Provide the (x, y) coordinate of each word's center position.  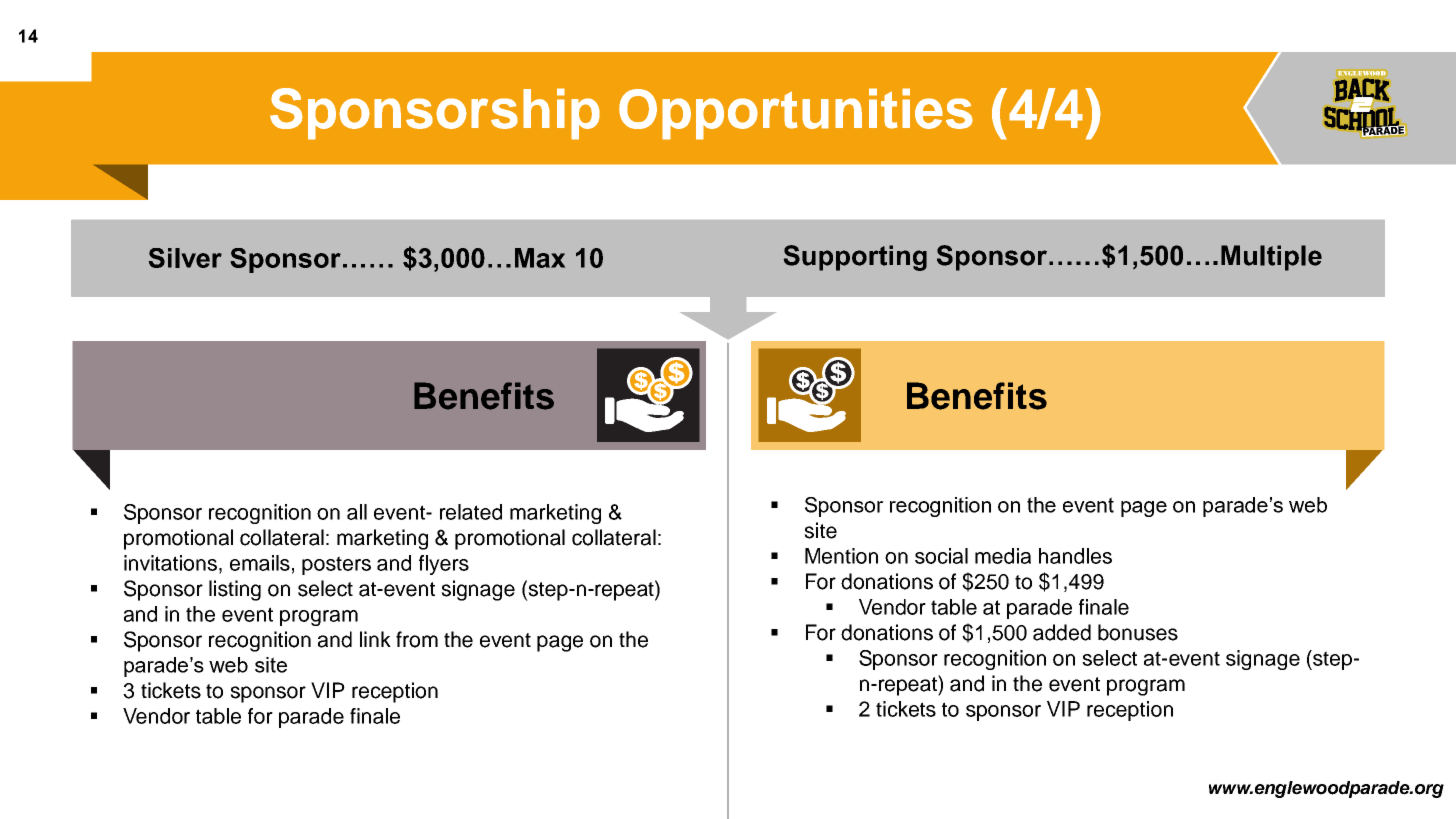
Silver (185, 258)
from (417, 639)
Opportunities (796, 114)
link (375, 639)
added (1062, 632)
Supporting (855, 258)
